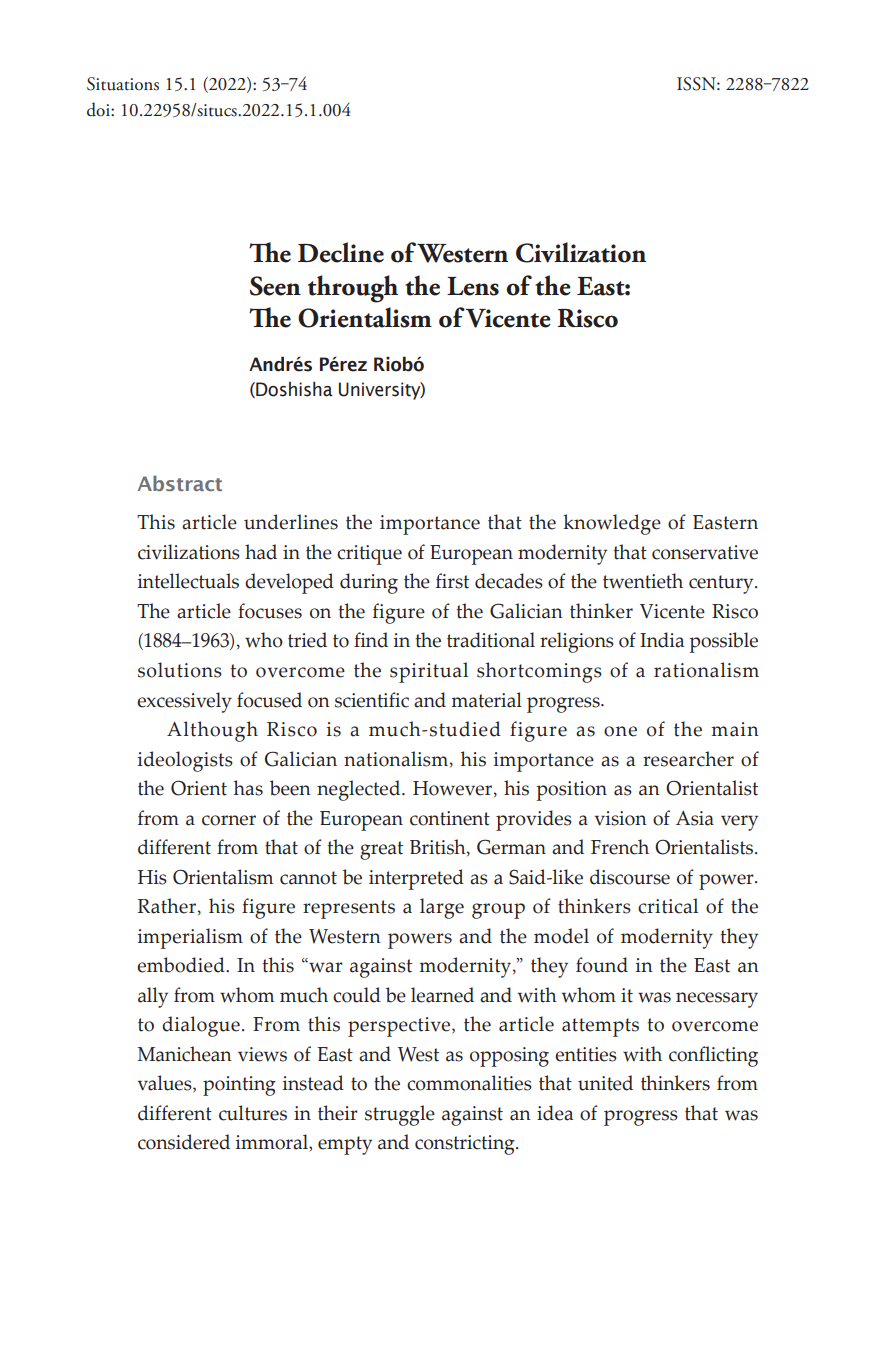  I want to click on intellectuals, so click(188, 581).
